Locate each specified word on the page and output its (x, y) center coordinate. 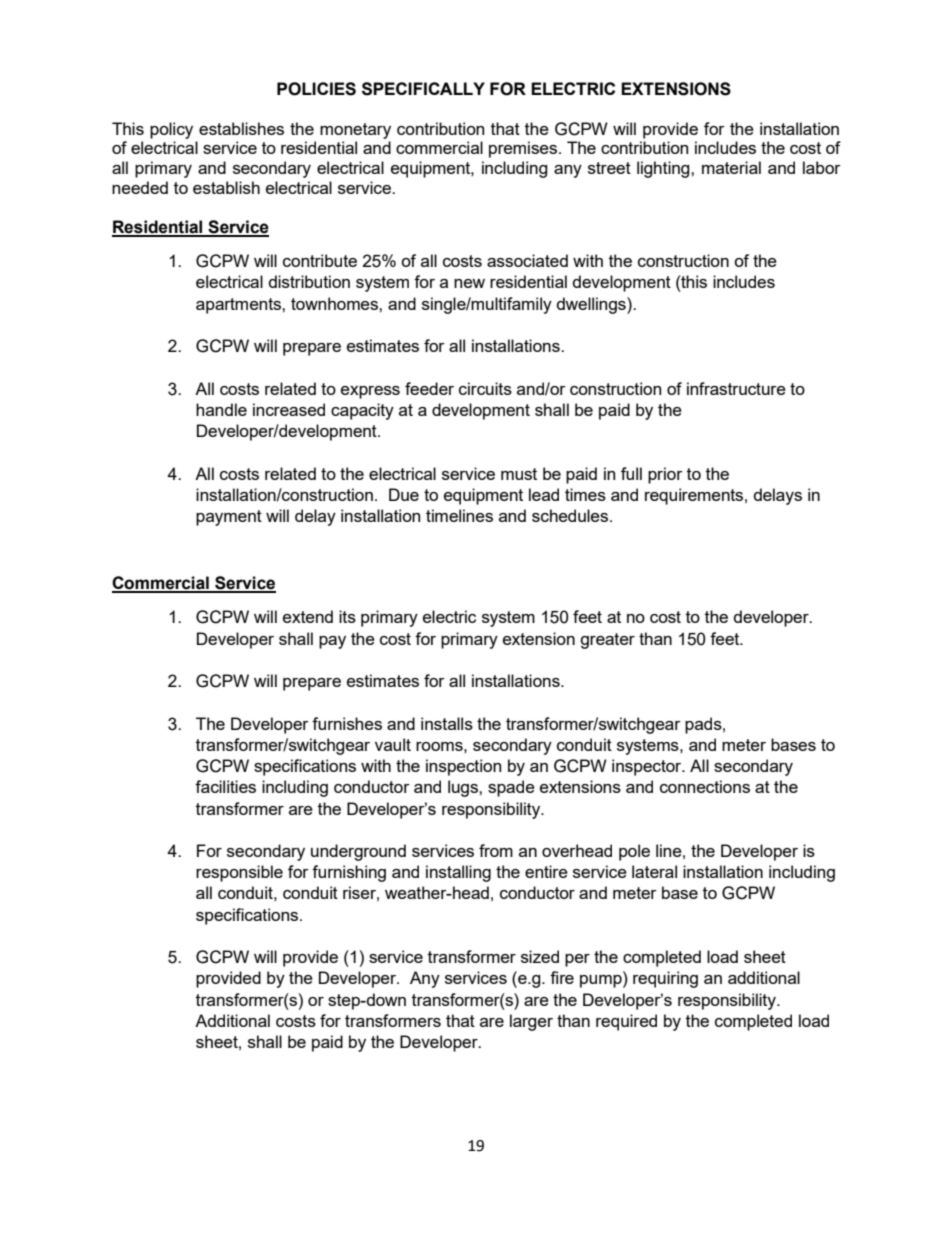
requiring (665, 979)
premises (523, 149)
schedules (571, 515)
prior (665, 475)
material (731, 167)
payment (229, 518)
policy (171, 130)
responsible (239, 873)
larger (531, 1022)
